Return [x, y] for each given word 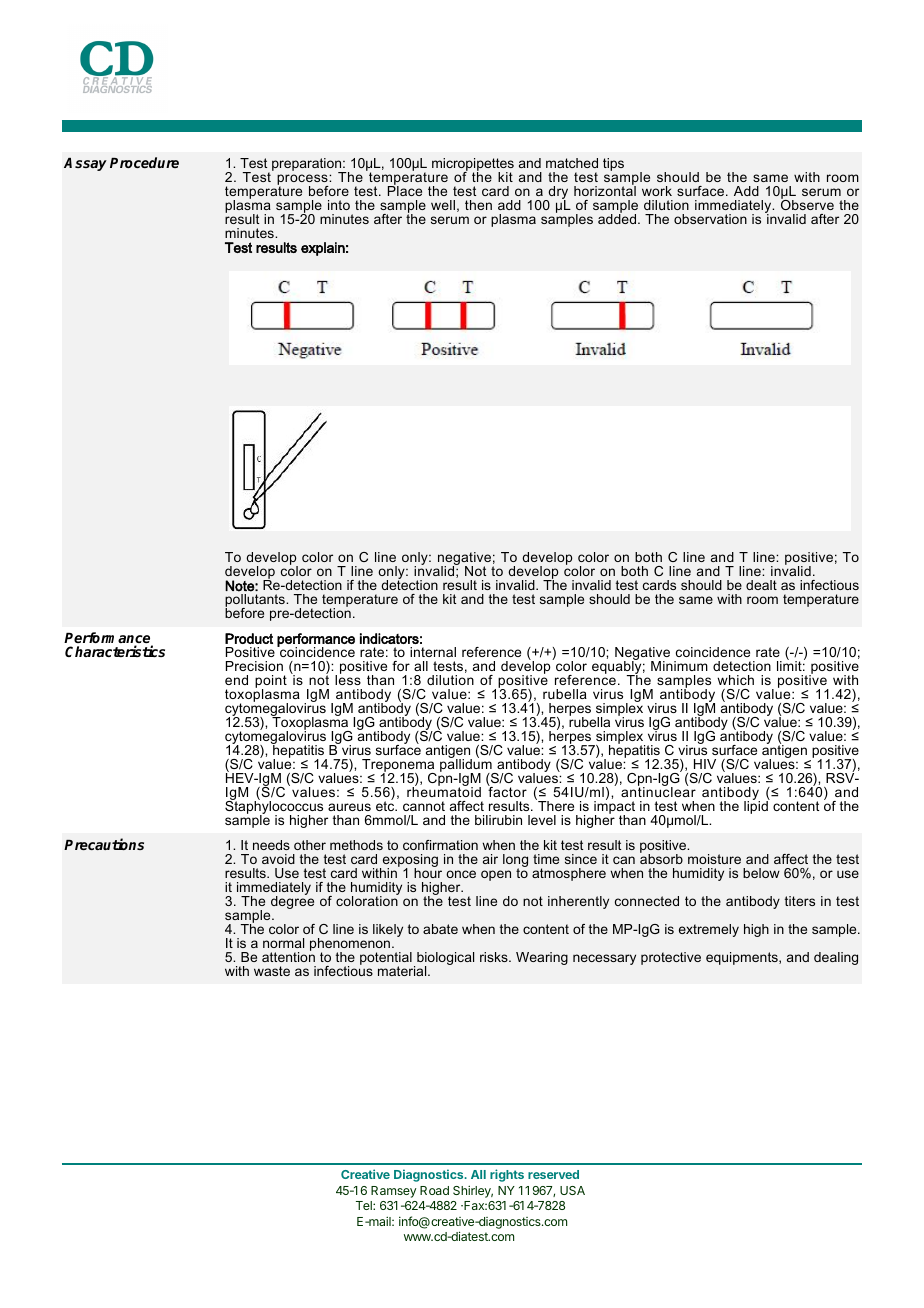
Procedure [144, 162]
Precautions [104, 844]
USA [572, 1190]
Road [434, 1190]
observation [710, 219]
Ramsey [393, 1192]
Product [249, 638]
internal [433, 652]
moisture [714, 859]
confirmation [440, 845]
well [443, 205]
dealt [761, 585]
